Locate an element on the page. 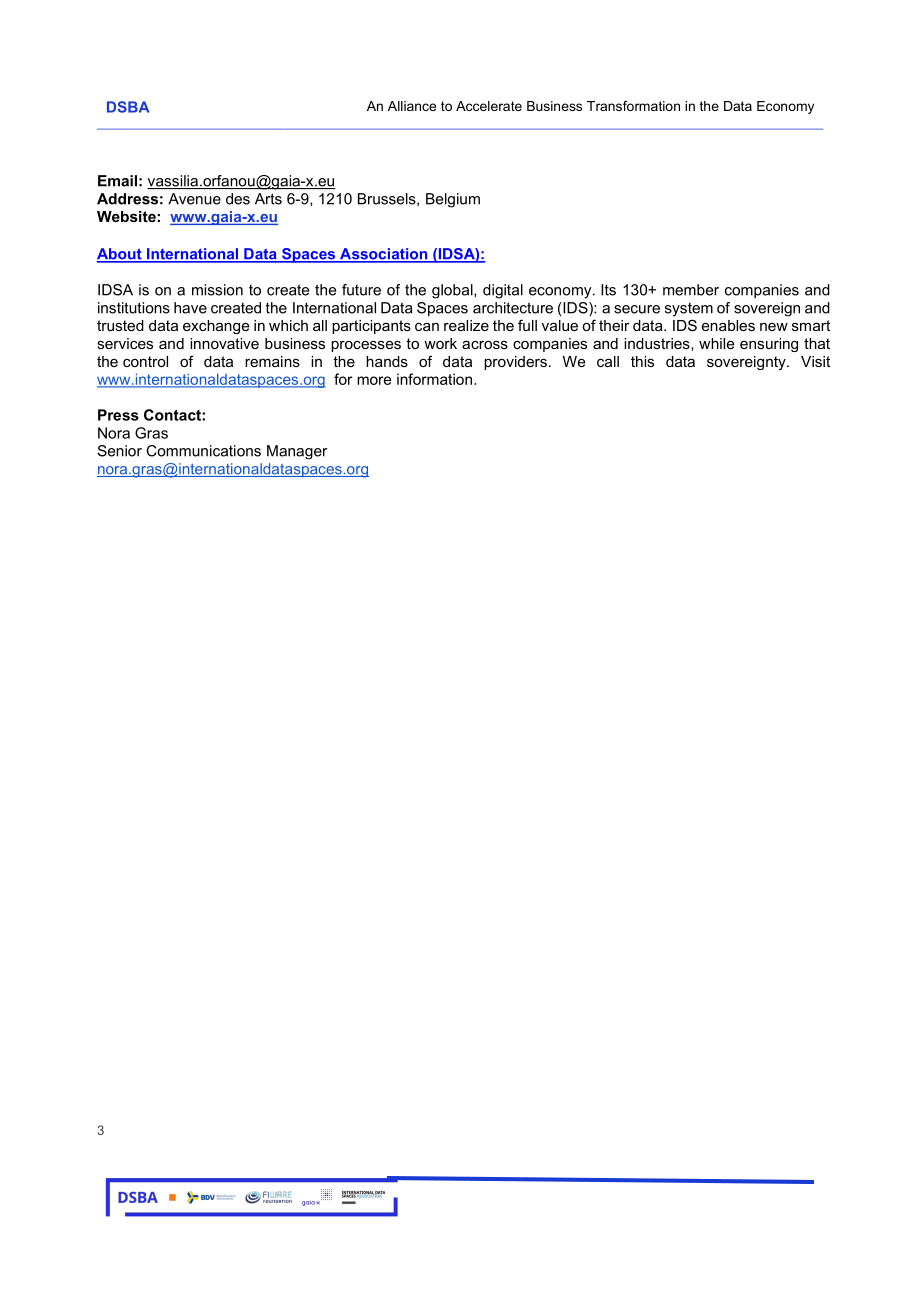 This page has width=924, height=1309. mission is located at coordinates (217, 290).
